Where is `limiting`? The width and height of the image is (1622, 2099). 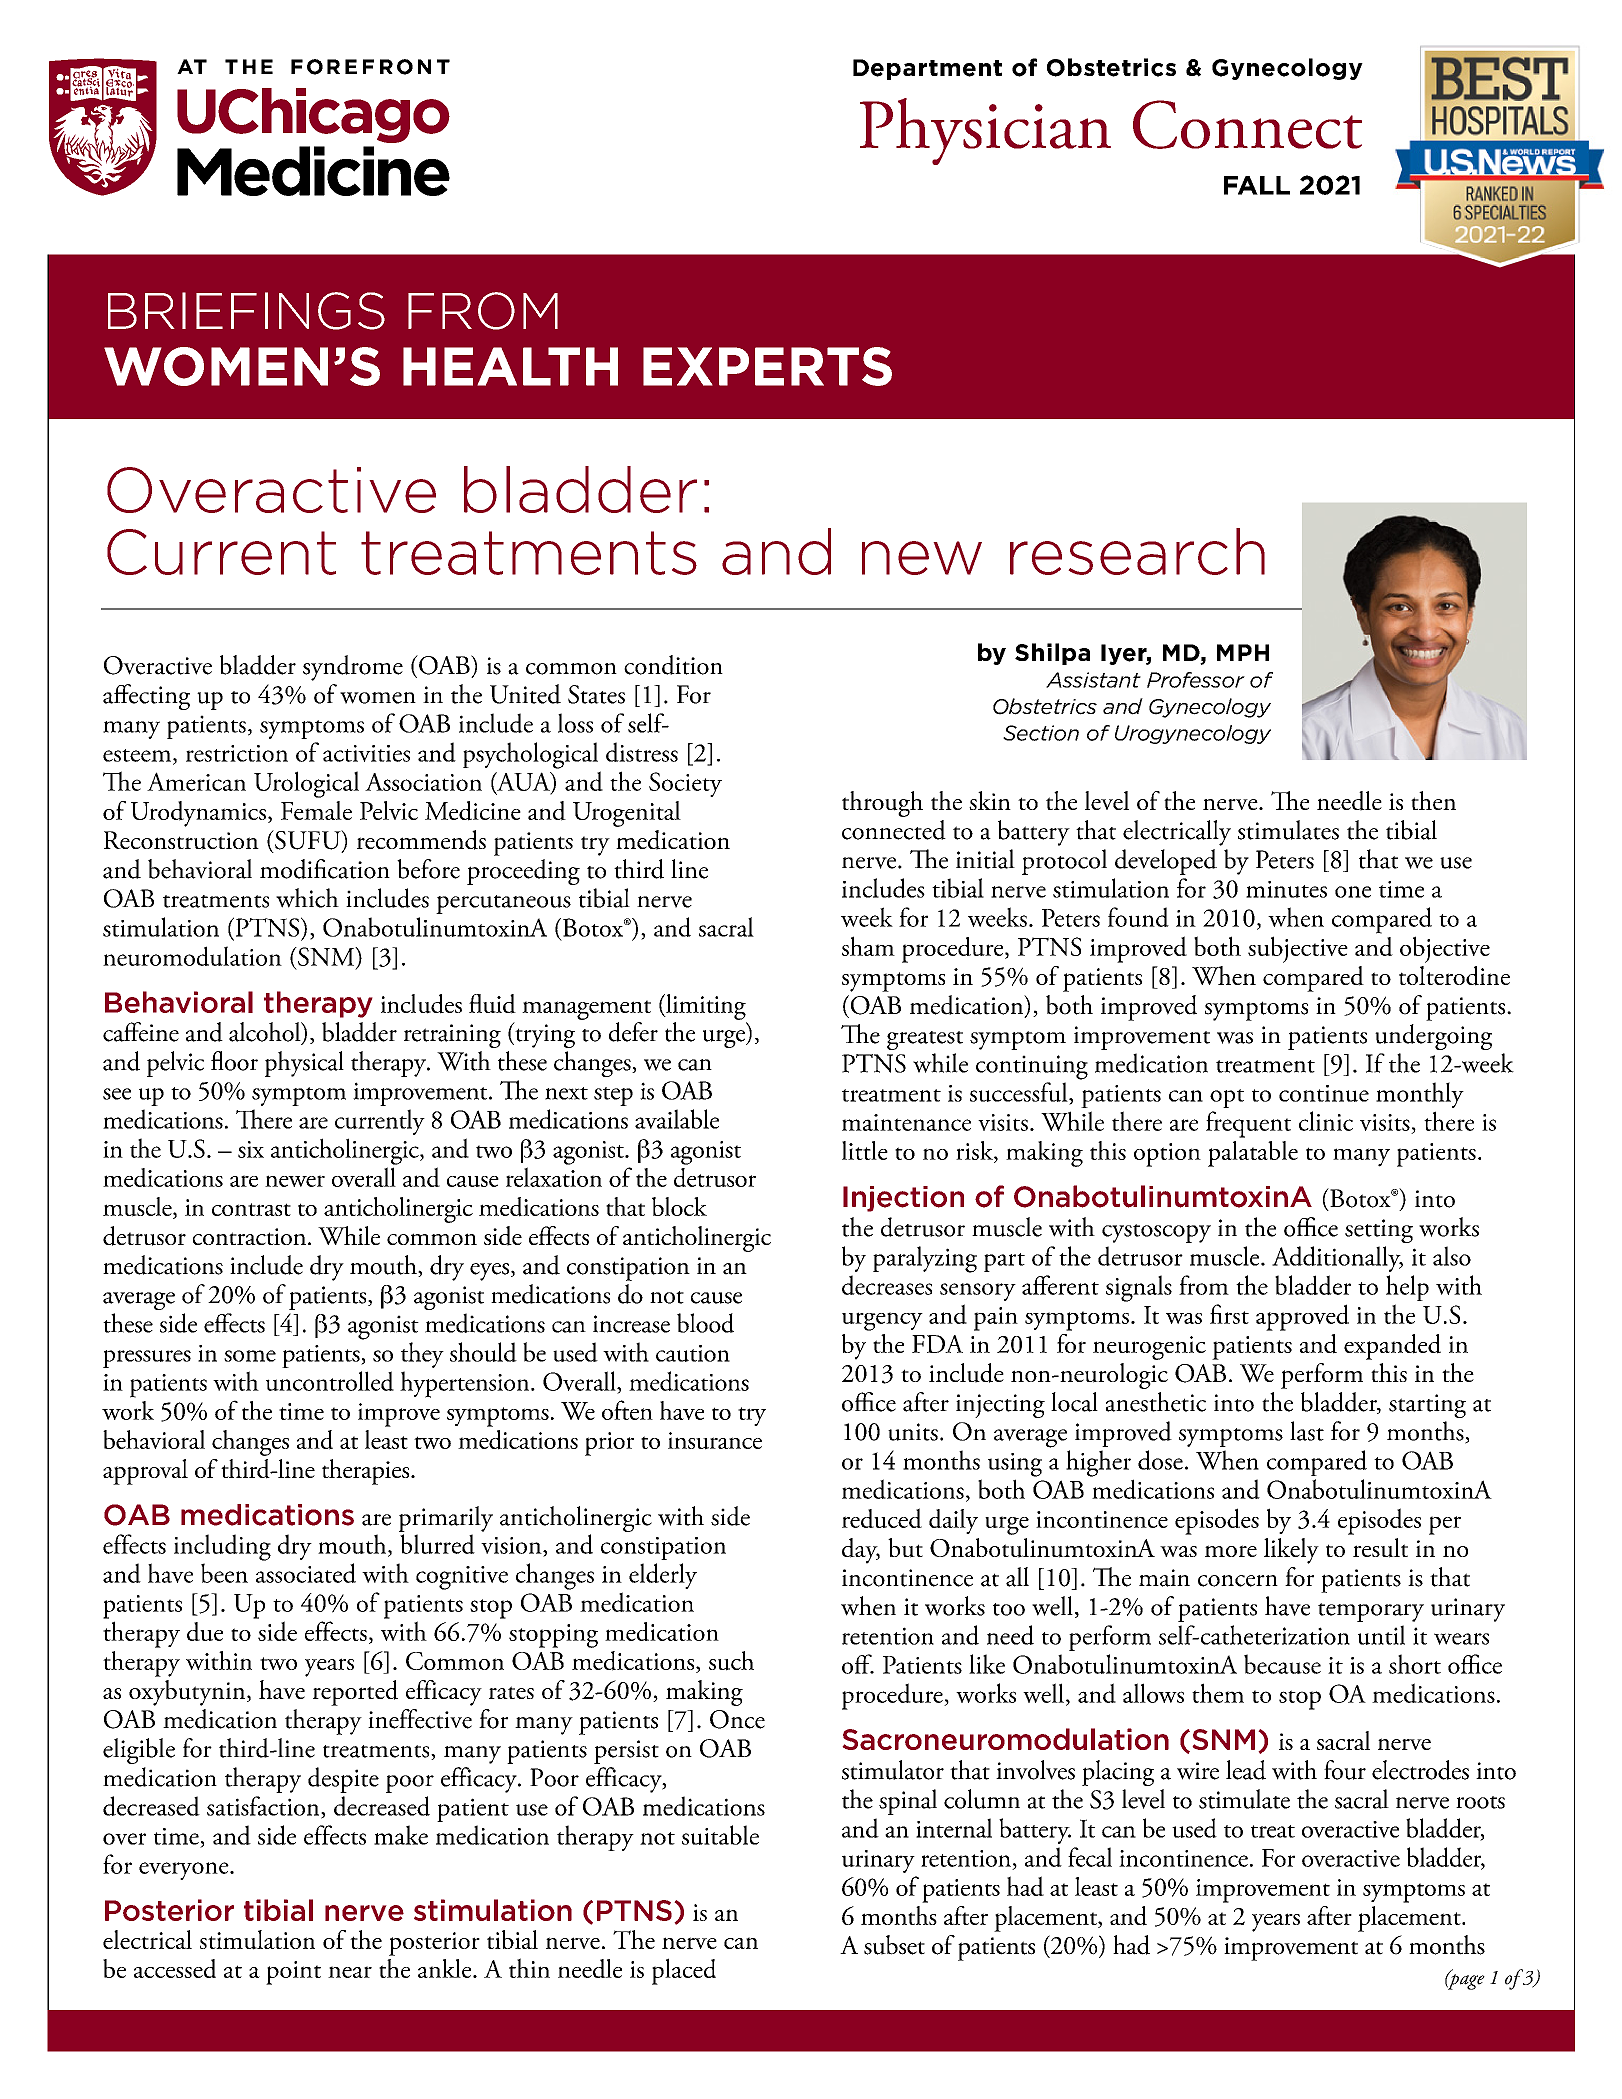 limiting is located at coordinates (705, 1007).
